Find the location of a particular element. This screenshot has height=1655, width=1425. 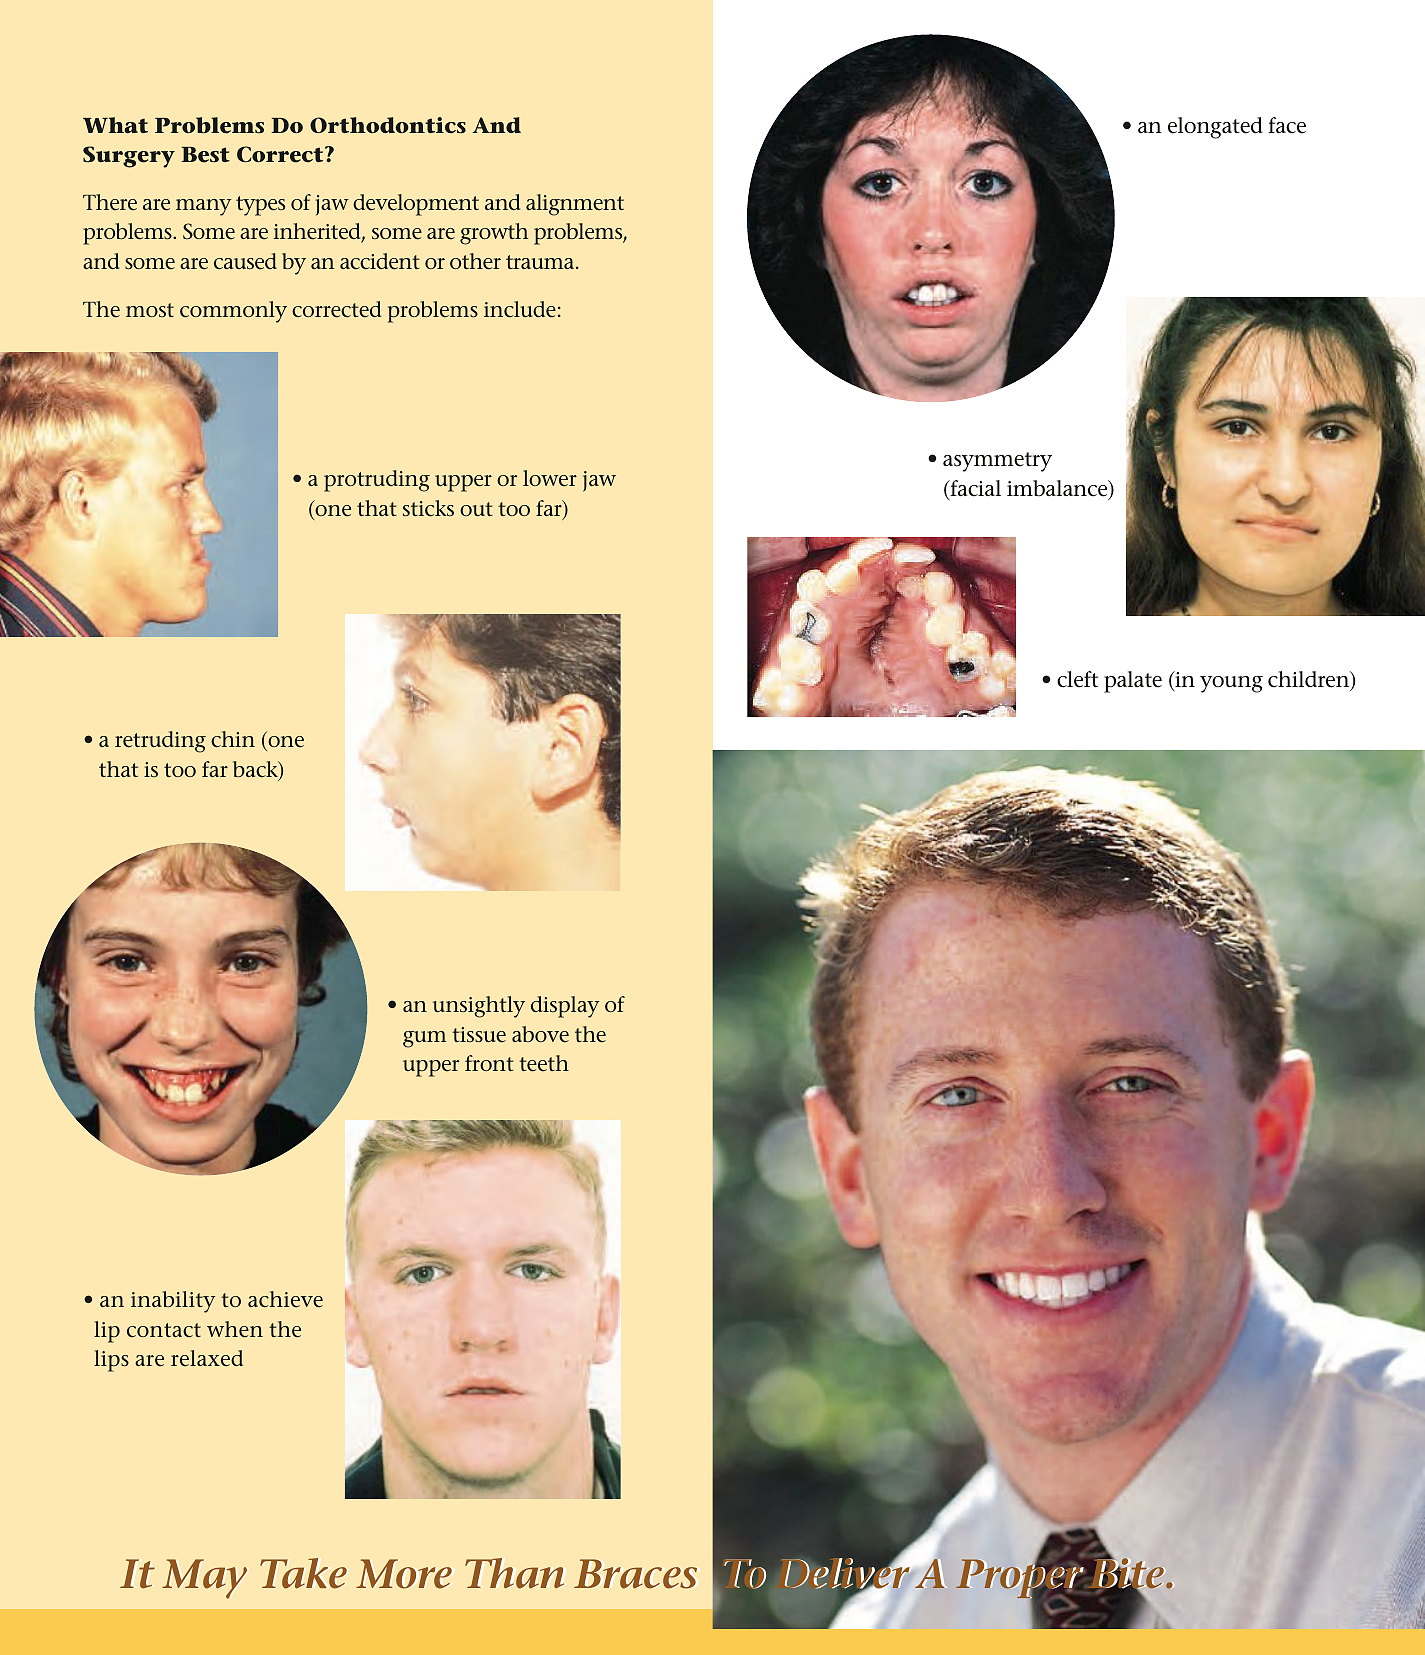

protruding is located at coordinates (377, 481).
